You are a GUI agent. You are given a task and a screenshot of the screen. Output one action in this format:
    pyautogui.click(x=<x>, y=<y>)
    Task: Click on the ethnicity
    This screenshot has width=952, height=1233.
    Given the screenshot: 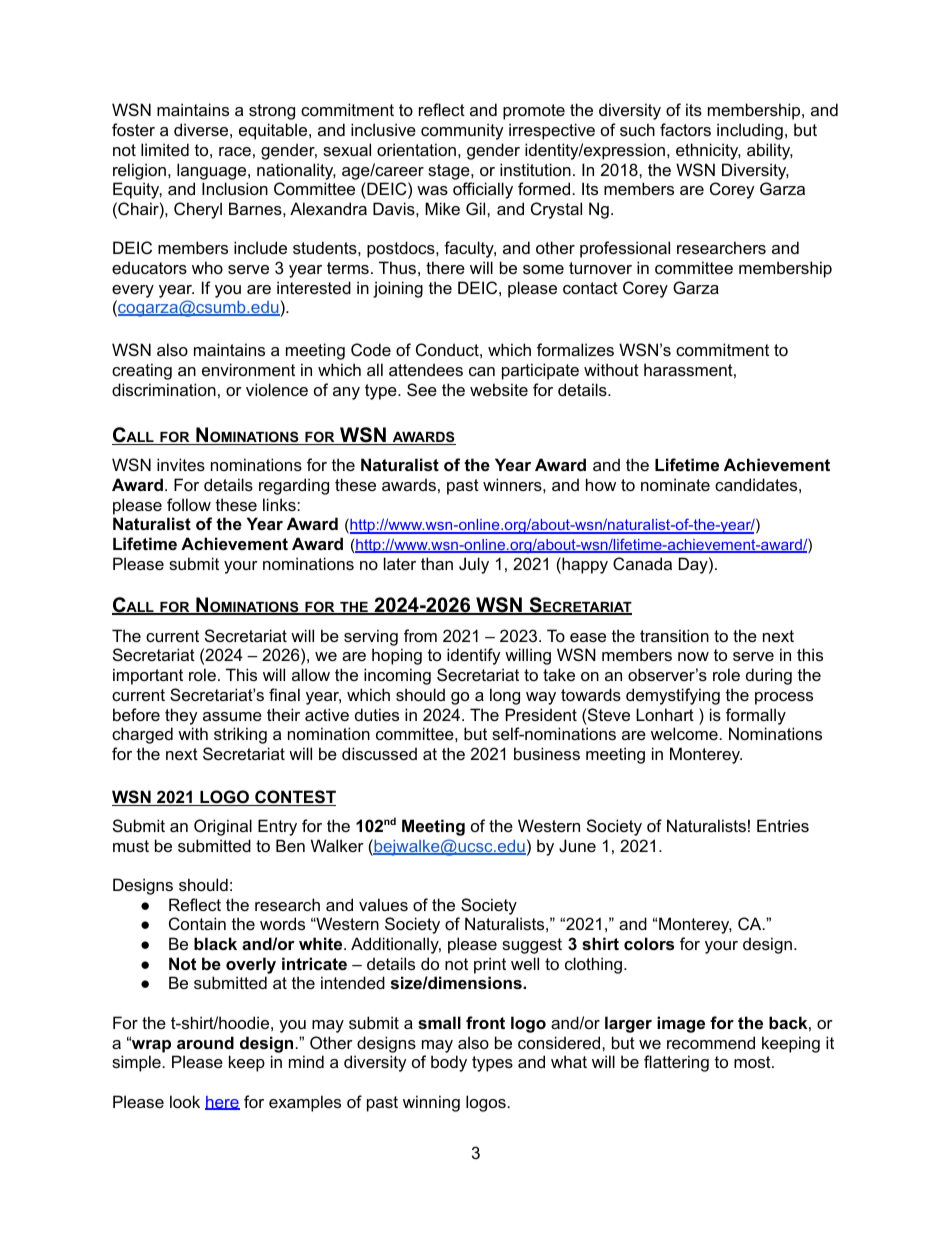 What is the action you would take?
    pyautogui.click(x=708, y=151)
